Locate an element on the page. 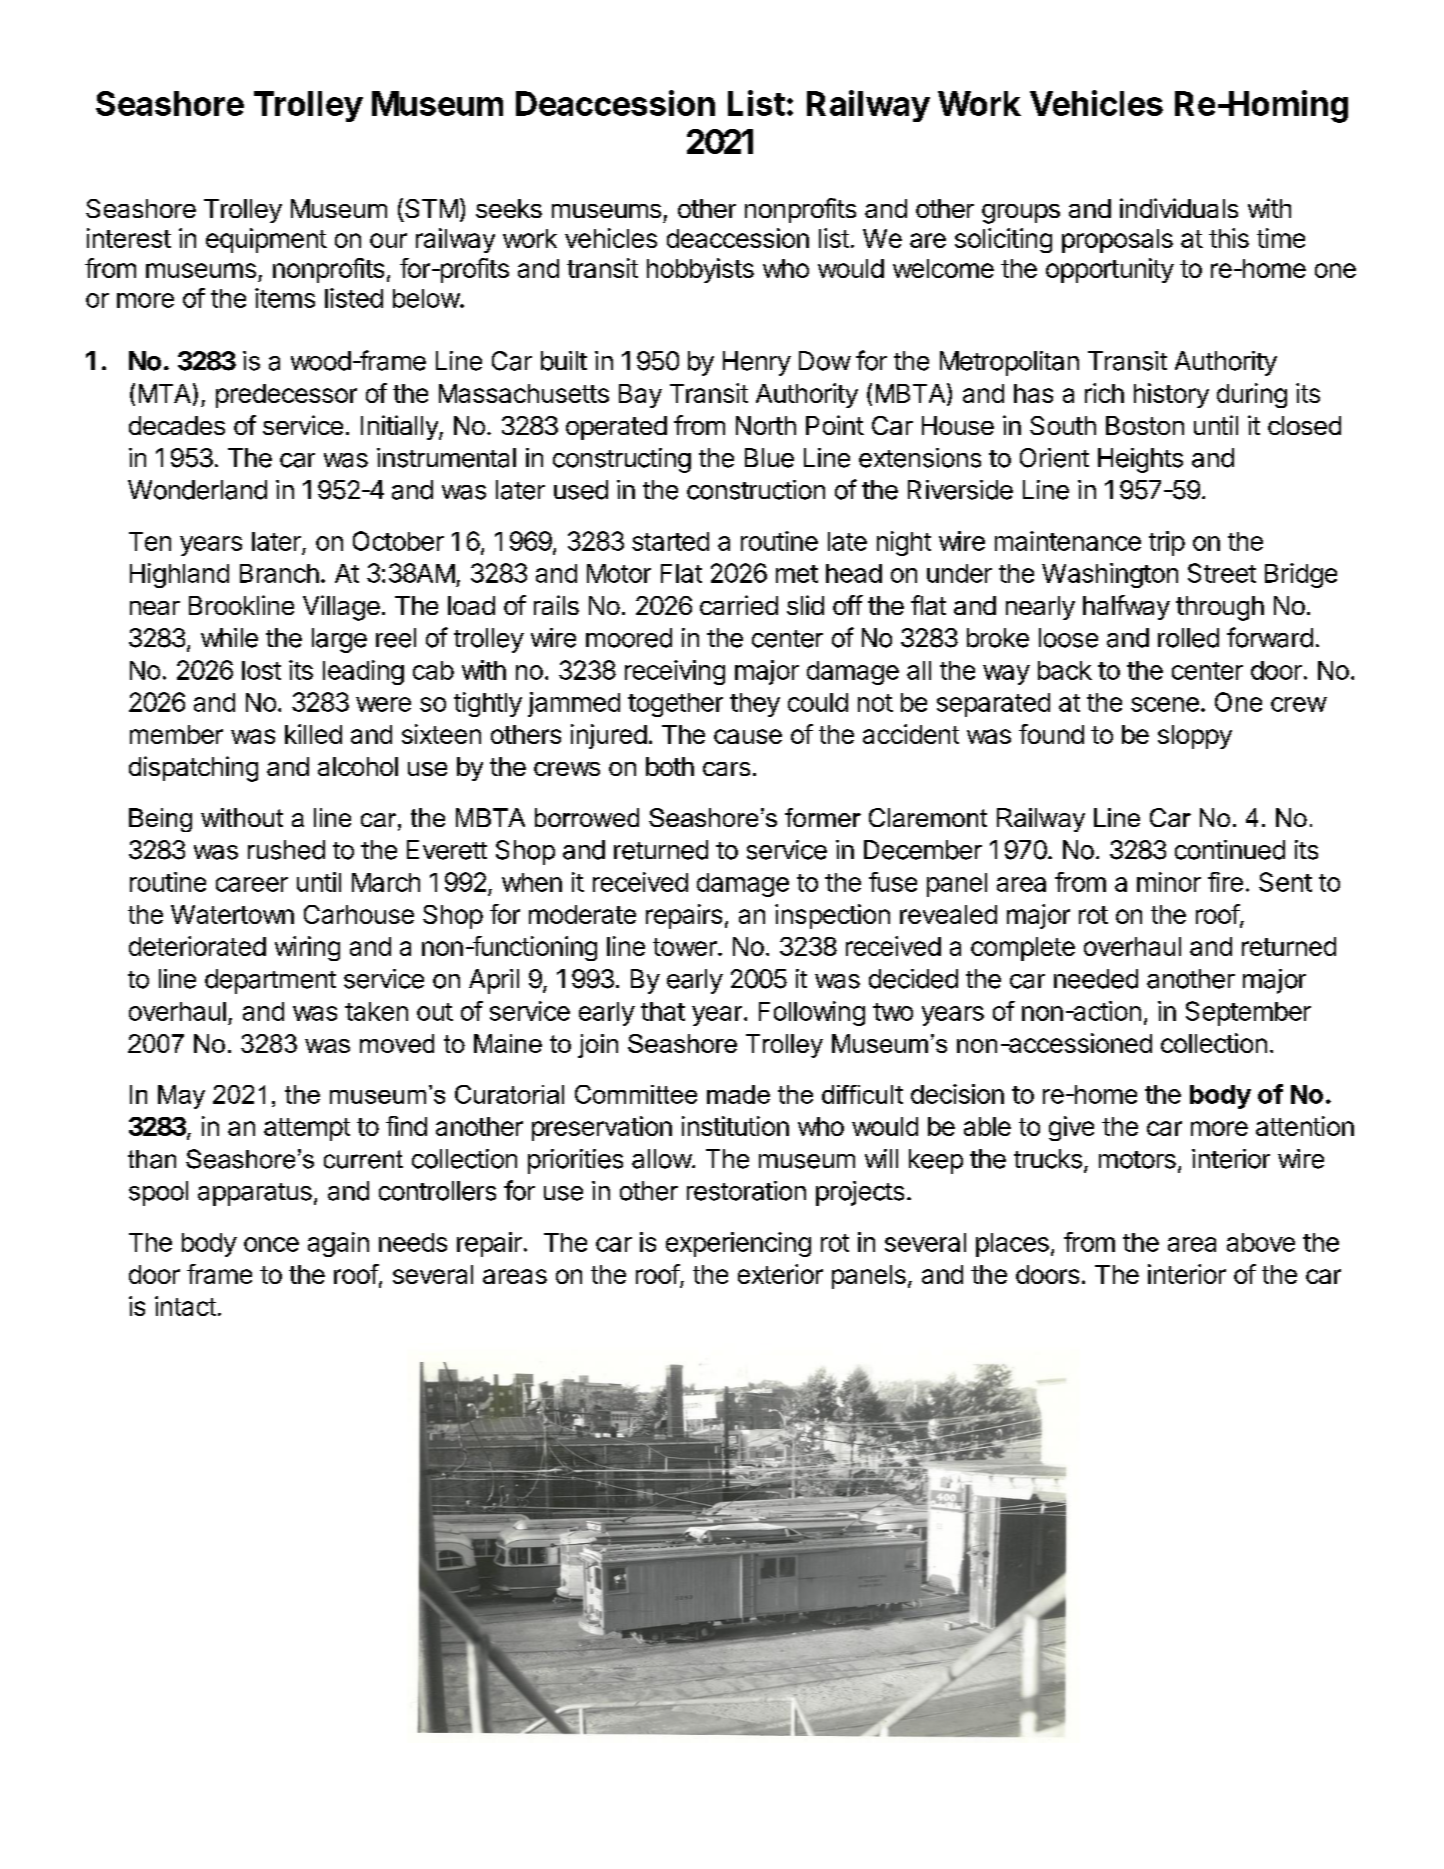 This page has height=1869, width=1444. September is located at coordinates (1248, 1013).
